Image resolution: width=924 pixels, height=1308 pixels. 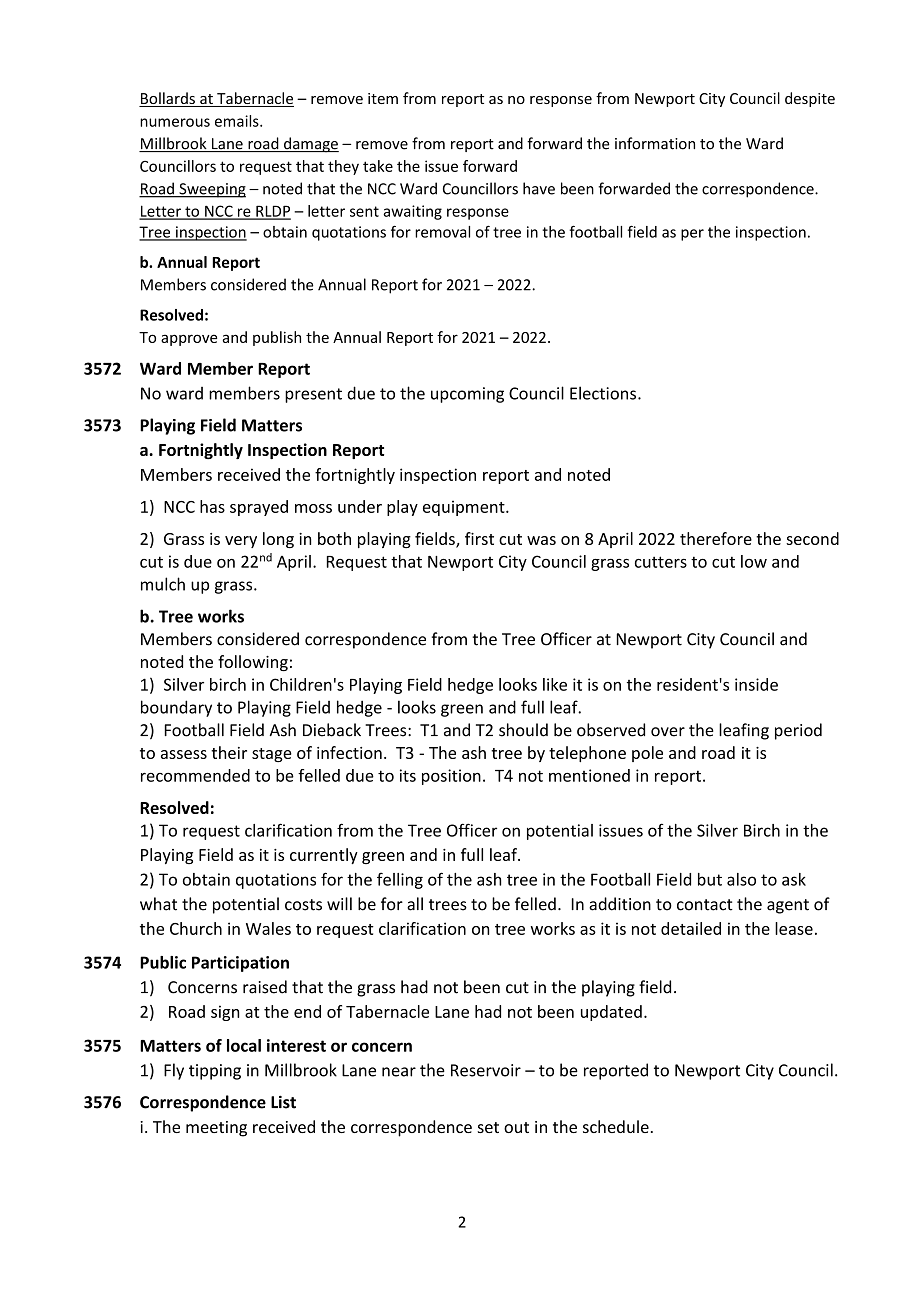 What do you see at coordinates (238, 121) in the screenshot?
I see `emails` at bounding box center [238, 121].
